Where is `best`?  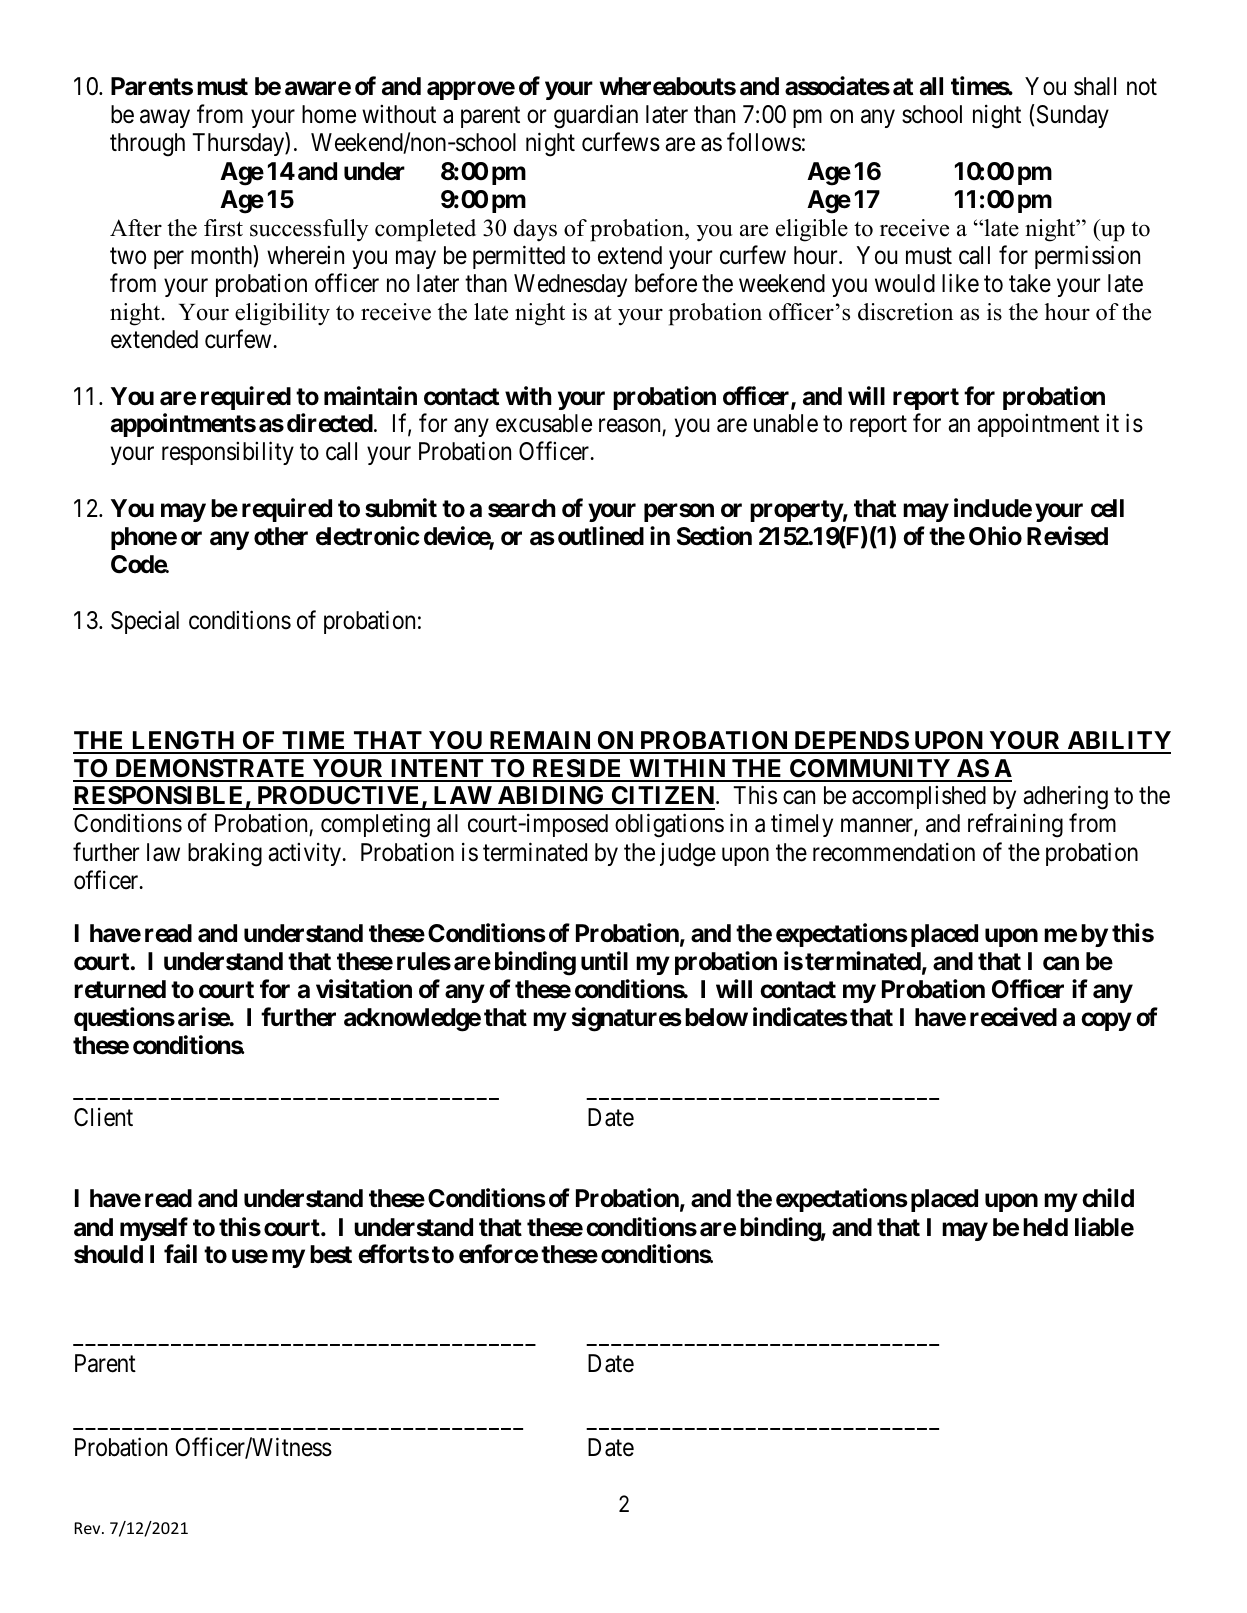
best is located at coordinates (331, 1254).
